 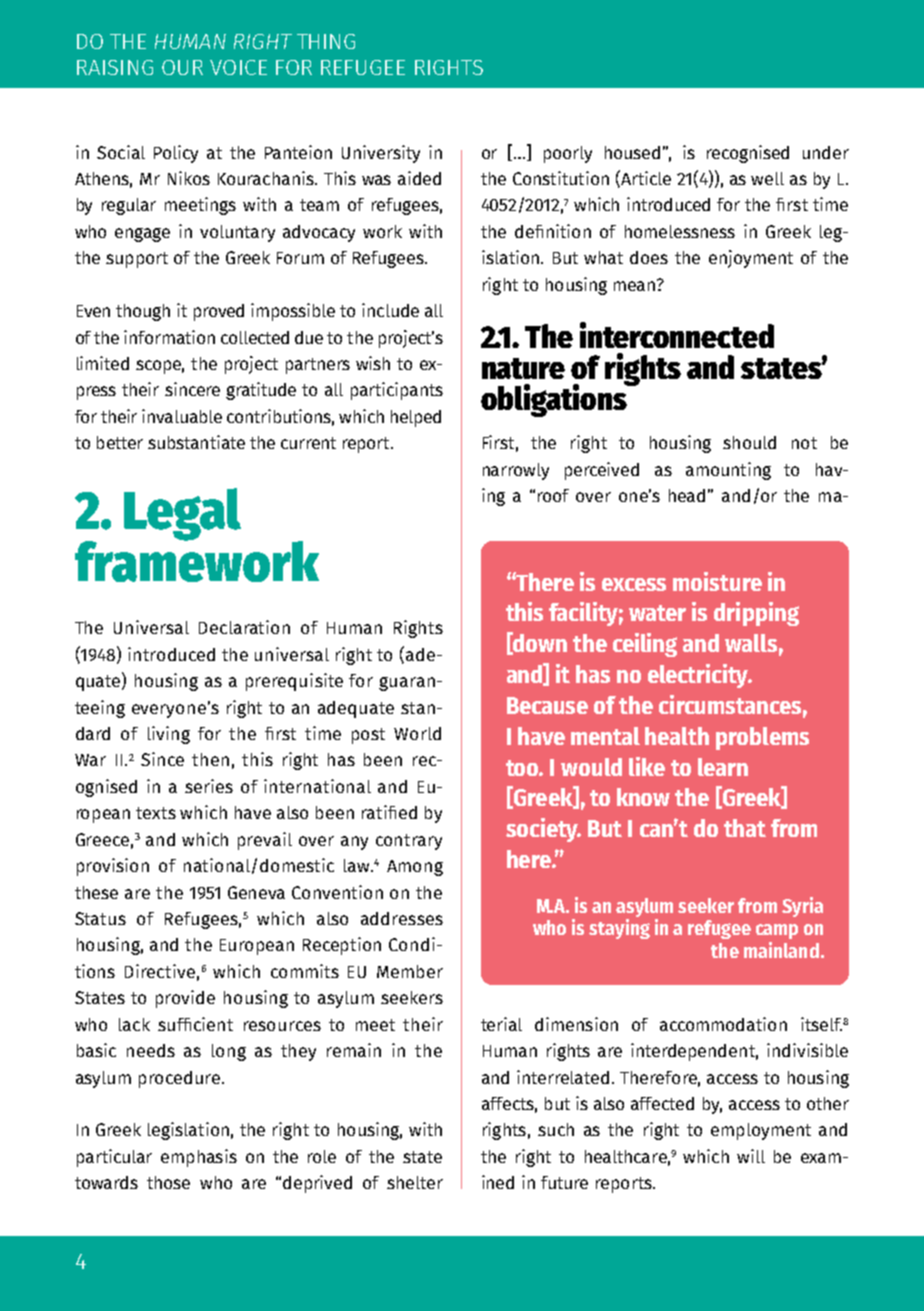 I want to click on Because, so click(x=547, y=705).
